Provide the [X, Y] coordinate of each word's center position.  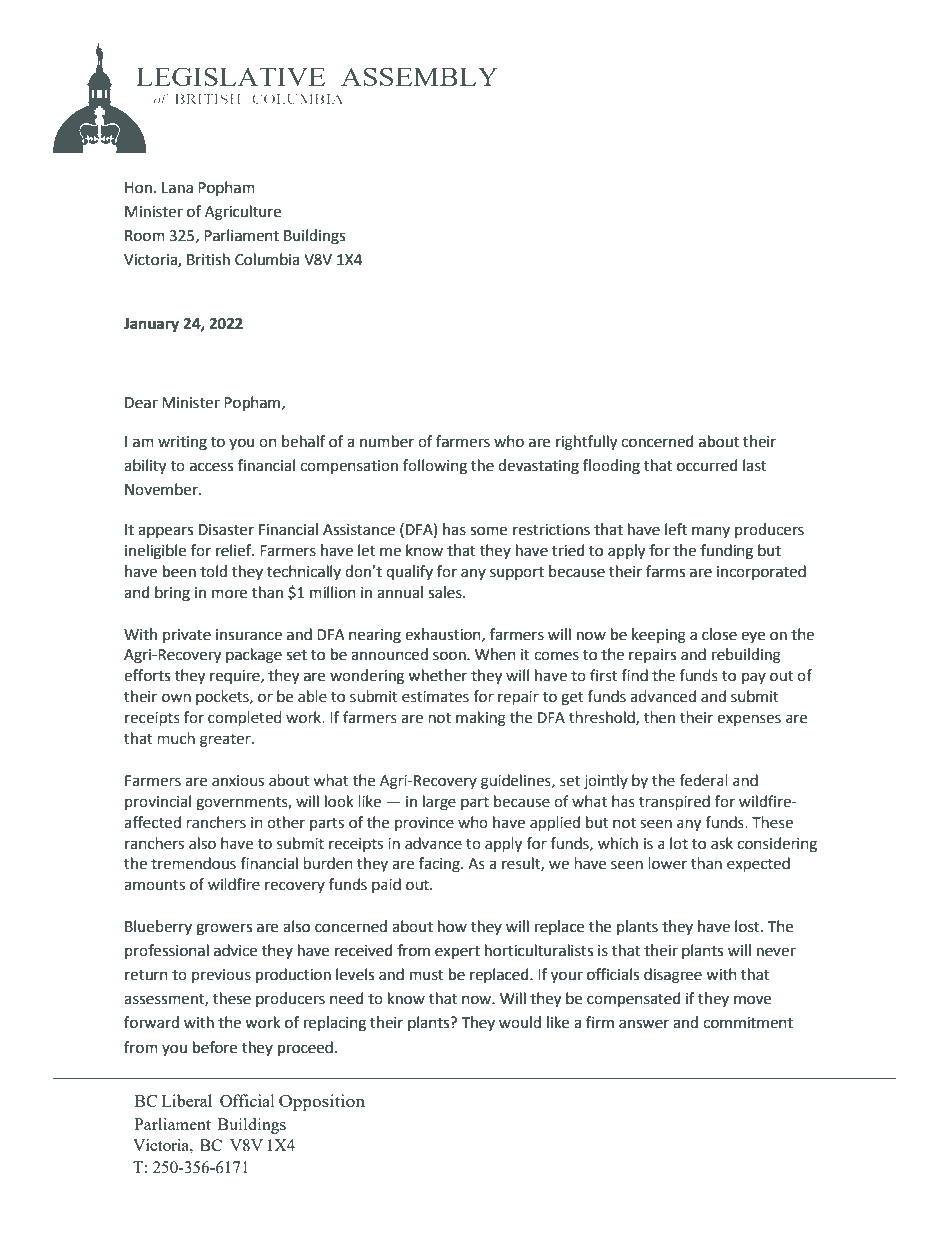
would [520, 1022]
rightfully [586, 443]
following [435, 467]
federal [703, 780]
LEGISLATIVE [230, 76]
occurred [707, 465]
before [215, 1047]
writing [182, 443]
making [481, 719]
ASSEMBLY [419, 76]
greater [226, 741]
